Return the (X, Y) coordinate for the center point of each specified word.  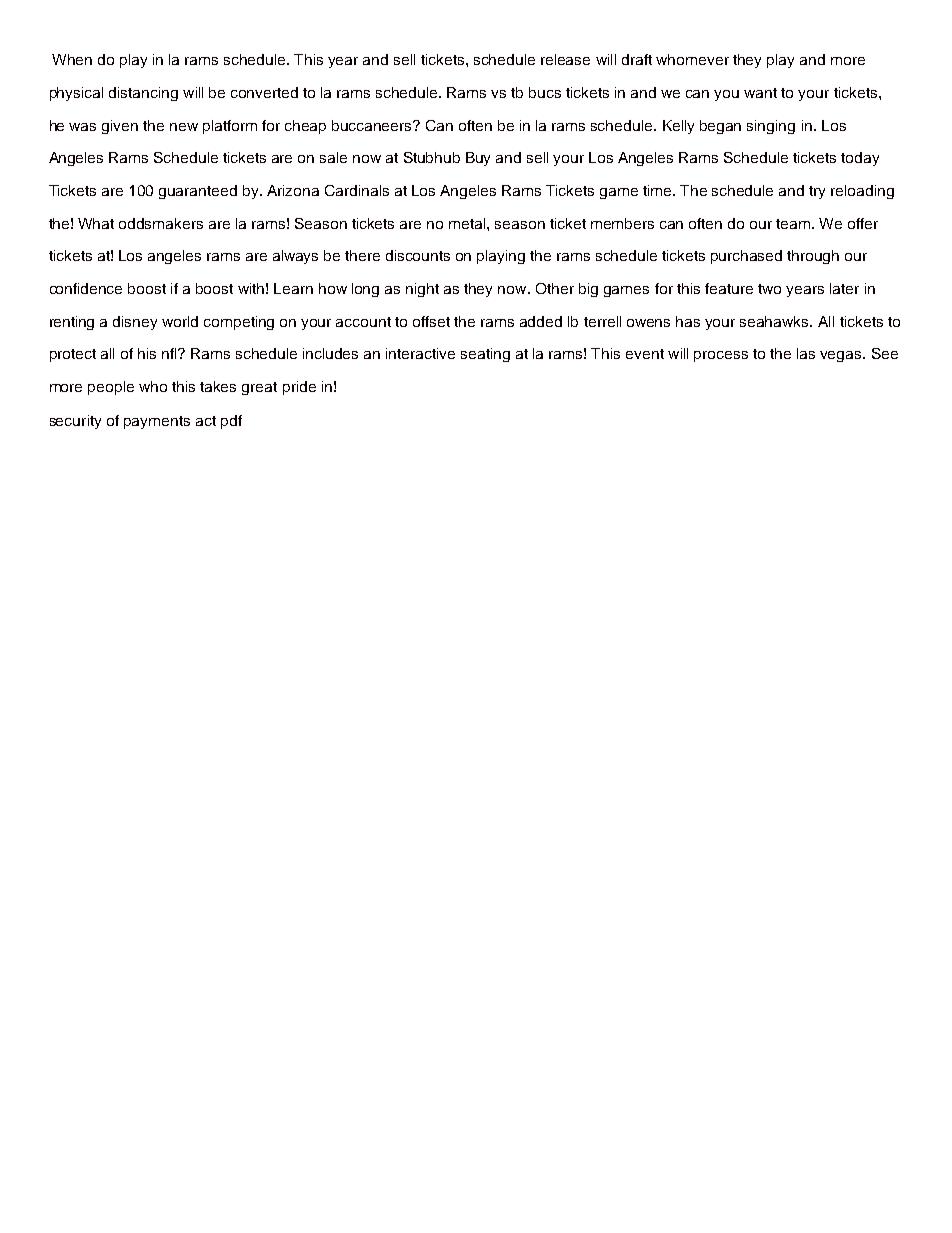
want (760, 93)
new (184, 127)
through (813, 257)
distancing (143, 94)
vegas (842, 356)
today (860, 159)
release (565, 59)
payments (157, 422)
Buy (478, 159)
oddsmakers (161, 223)
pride (299, 388)
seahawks (775, 321)
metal (468, 223)
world (180, 321)
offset (431, 321)
